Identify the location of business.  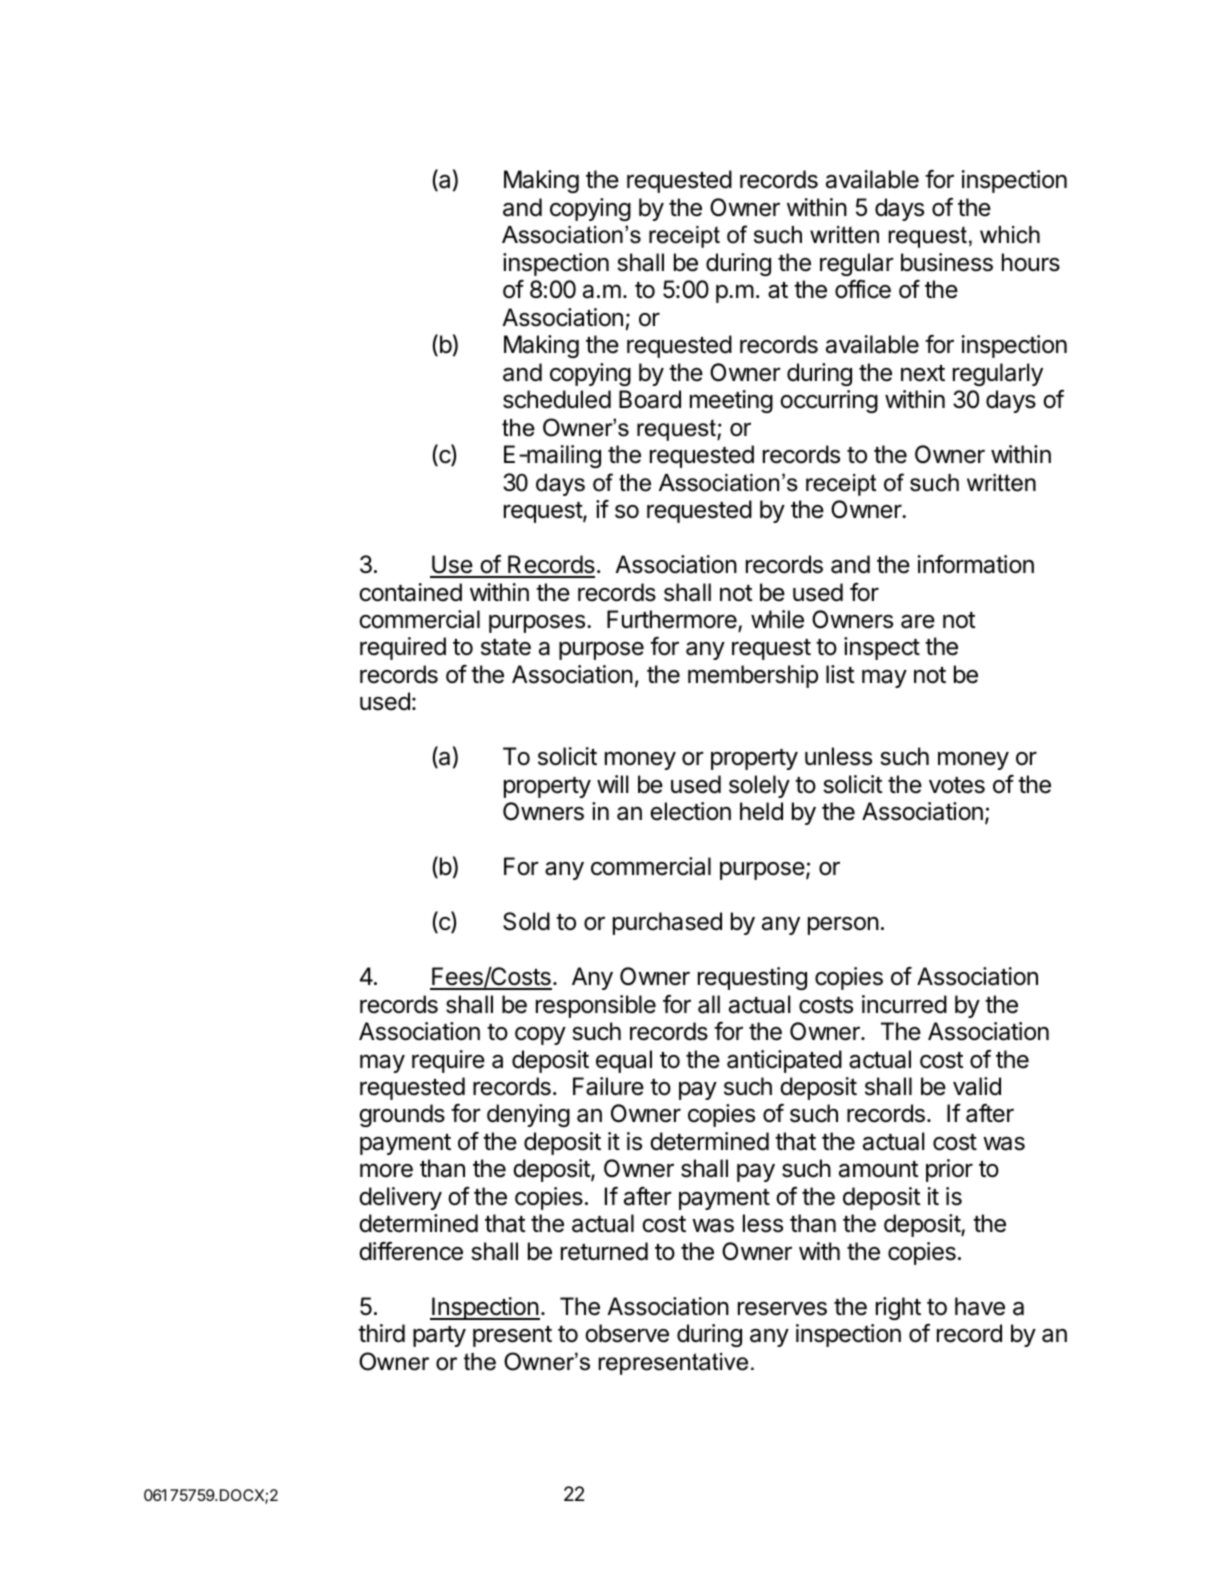
(947, 262).
